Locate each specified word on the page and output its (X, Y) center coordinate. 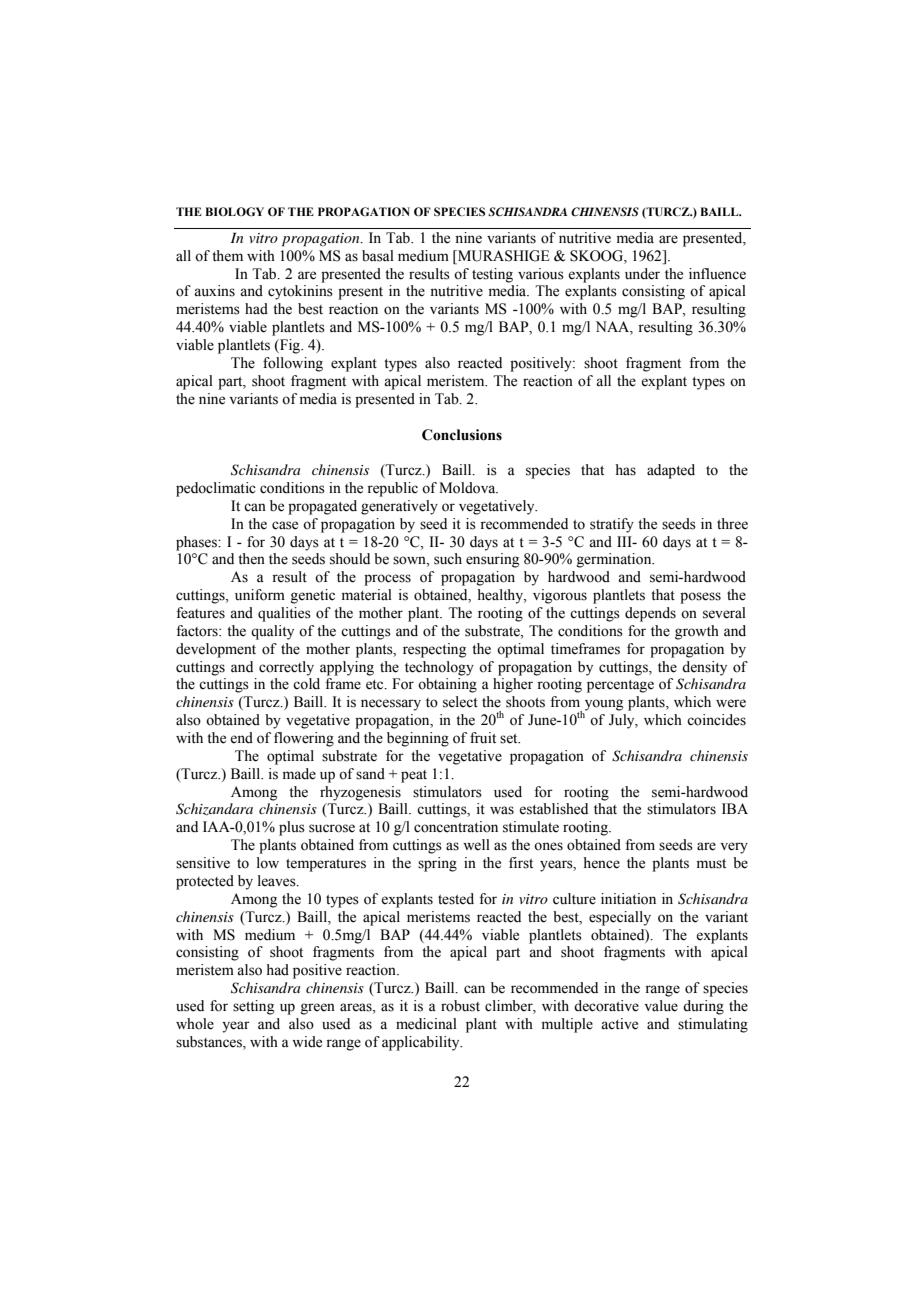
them (227, 256)
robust (460, 1006)
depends (650, 614)
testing (492, 275)
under (642, 274)
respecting (434, 650)
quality (272, 632)
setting (253, 1007)
